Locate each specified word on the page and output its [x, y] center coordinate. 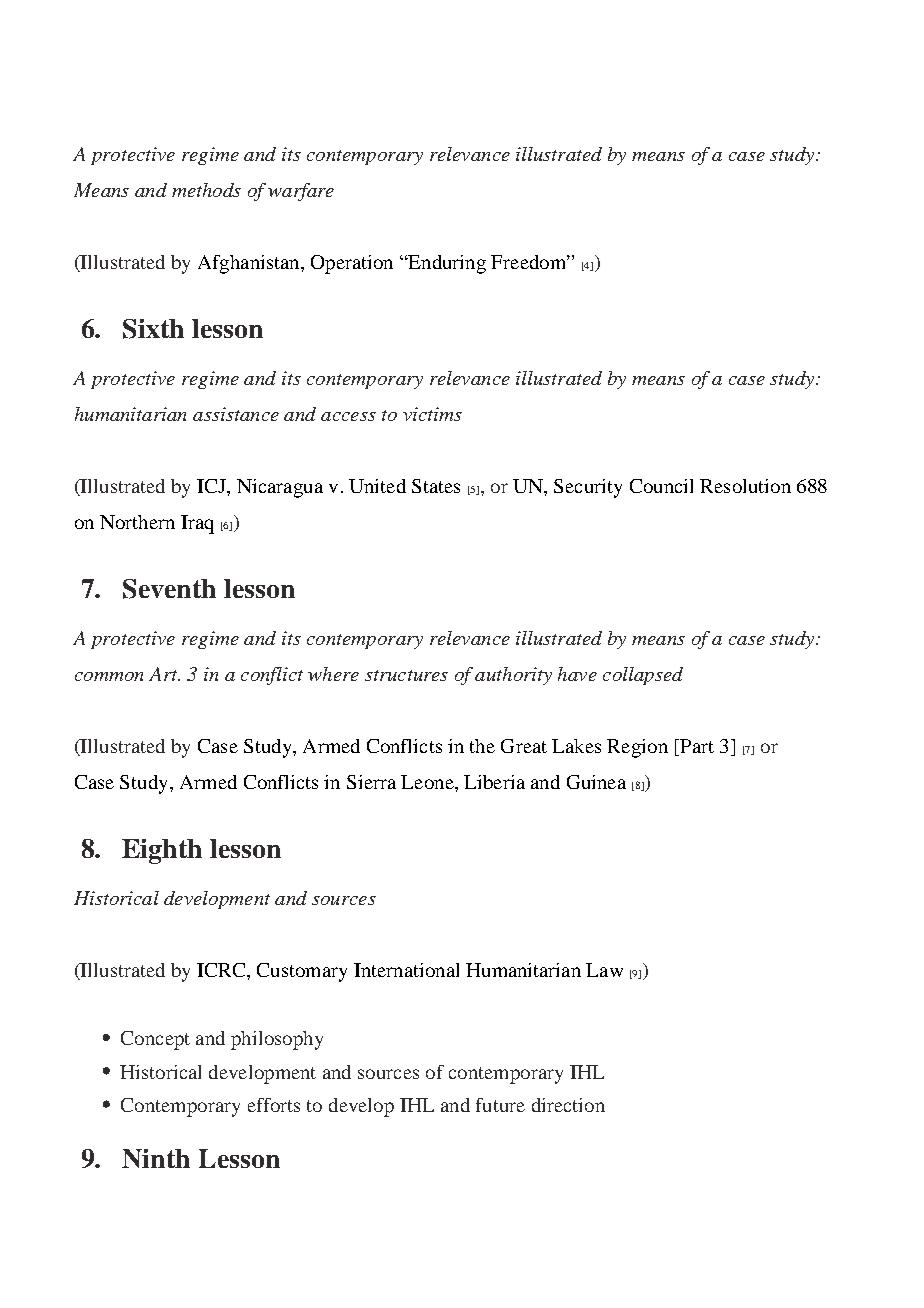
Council [661, 486]
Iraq [197, 524]
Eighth [162, 851]
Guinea [596, 782]
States [436, 486]
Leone [428, 782]
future [500, 1105]
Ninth [156, 1158]
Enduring [446, 264]
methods [206, 190]
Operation [352, 264]
